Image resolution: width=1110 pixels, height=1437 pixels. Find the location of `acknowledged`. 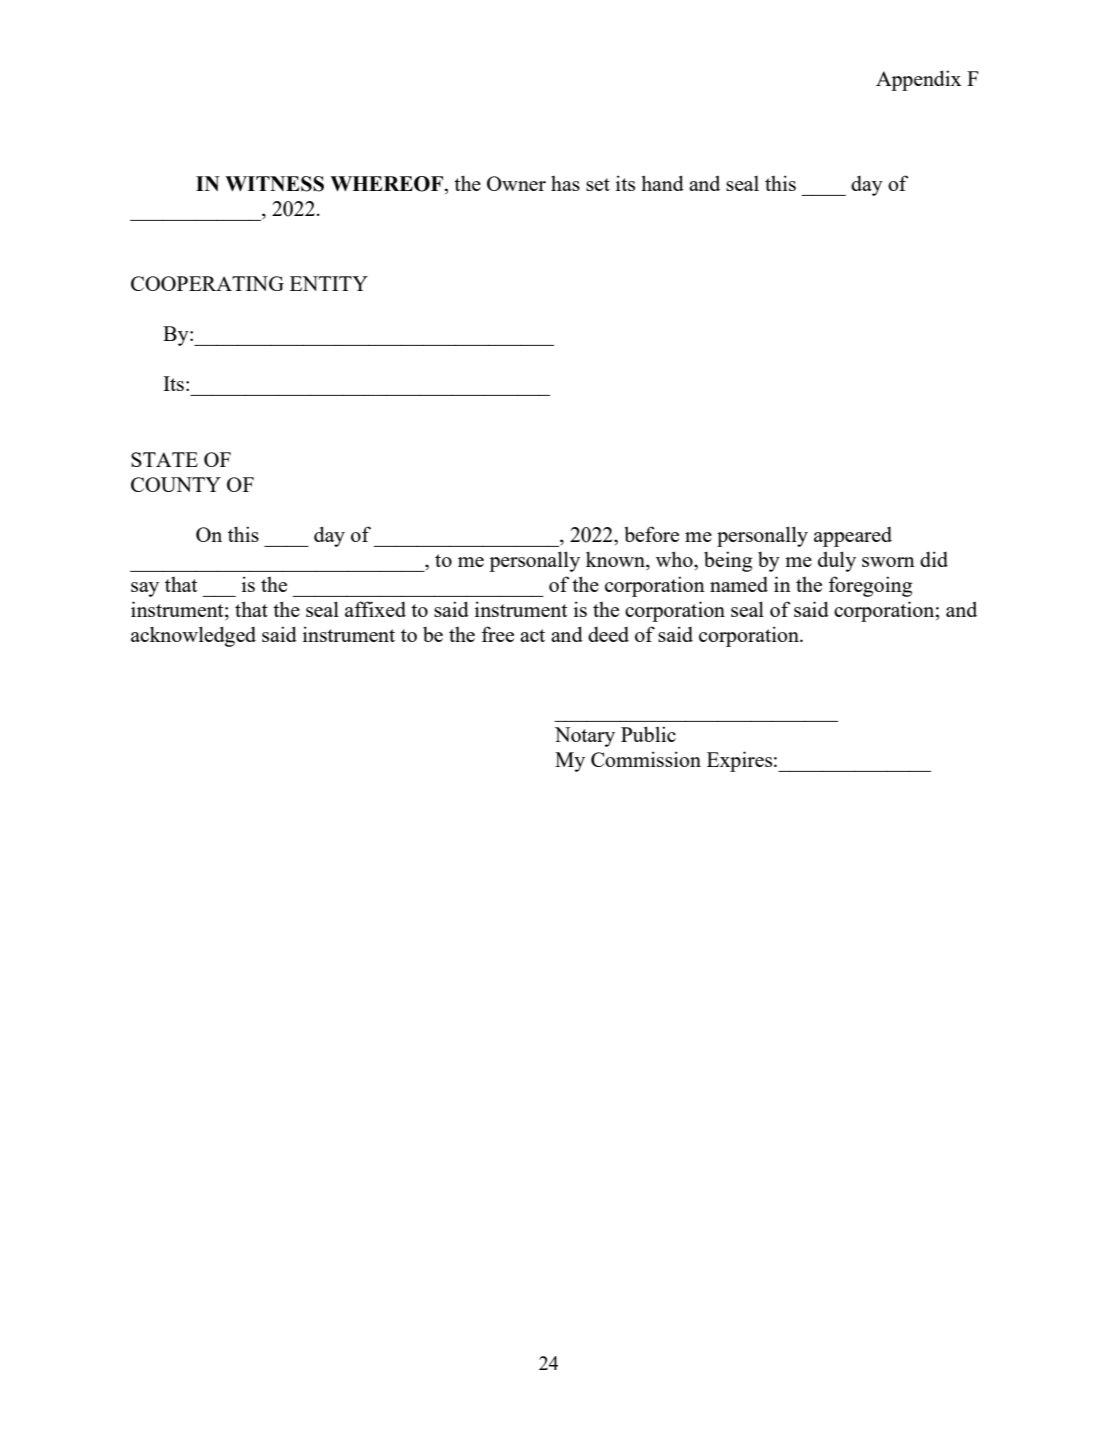

acknowledged is located at coordinates (193, 636).
